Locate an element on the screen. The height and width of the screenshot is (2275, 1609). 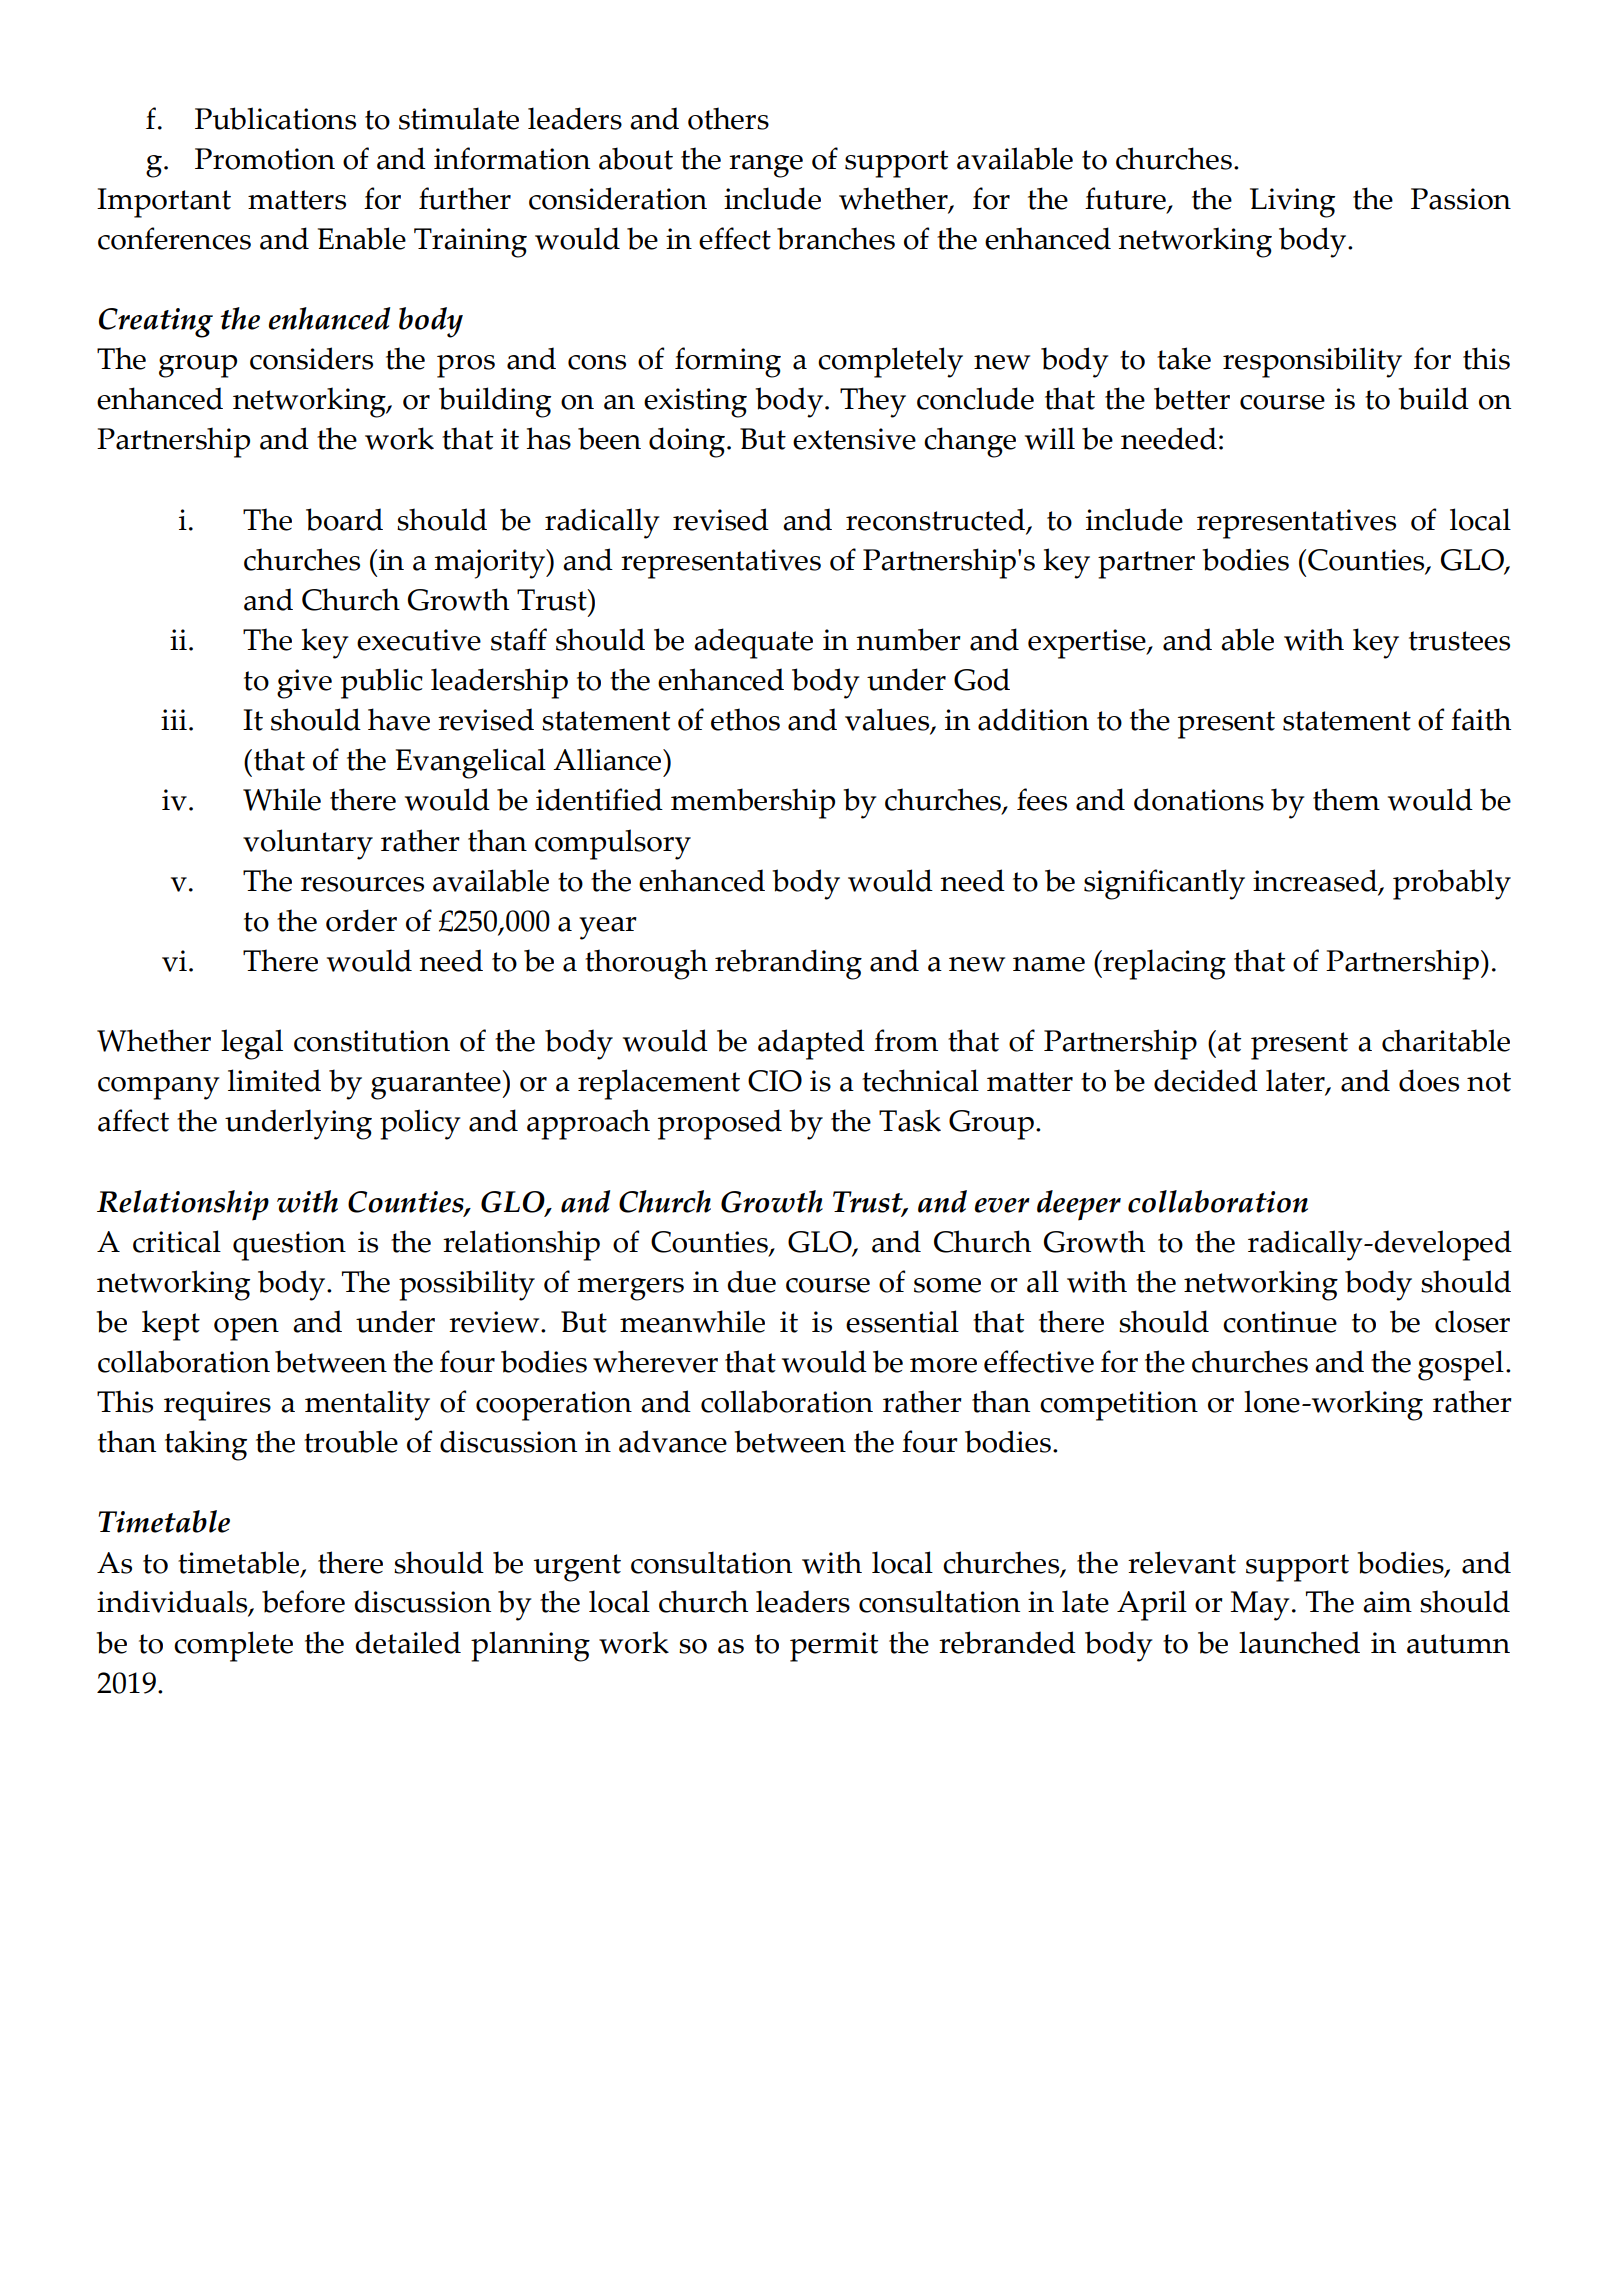
increased is located at coordinates (1316, 881).
